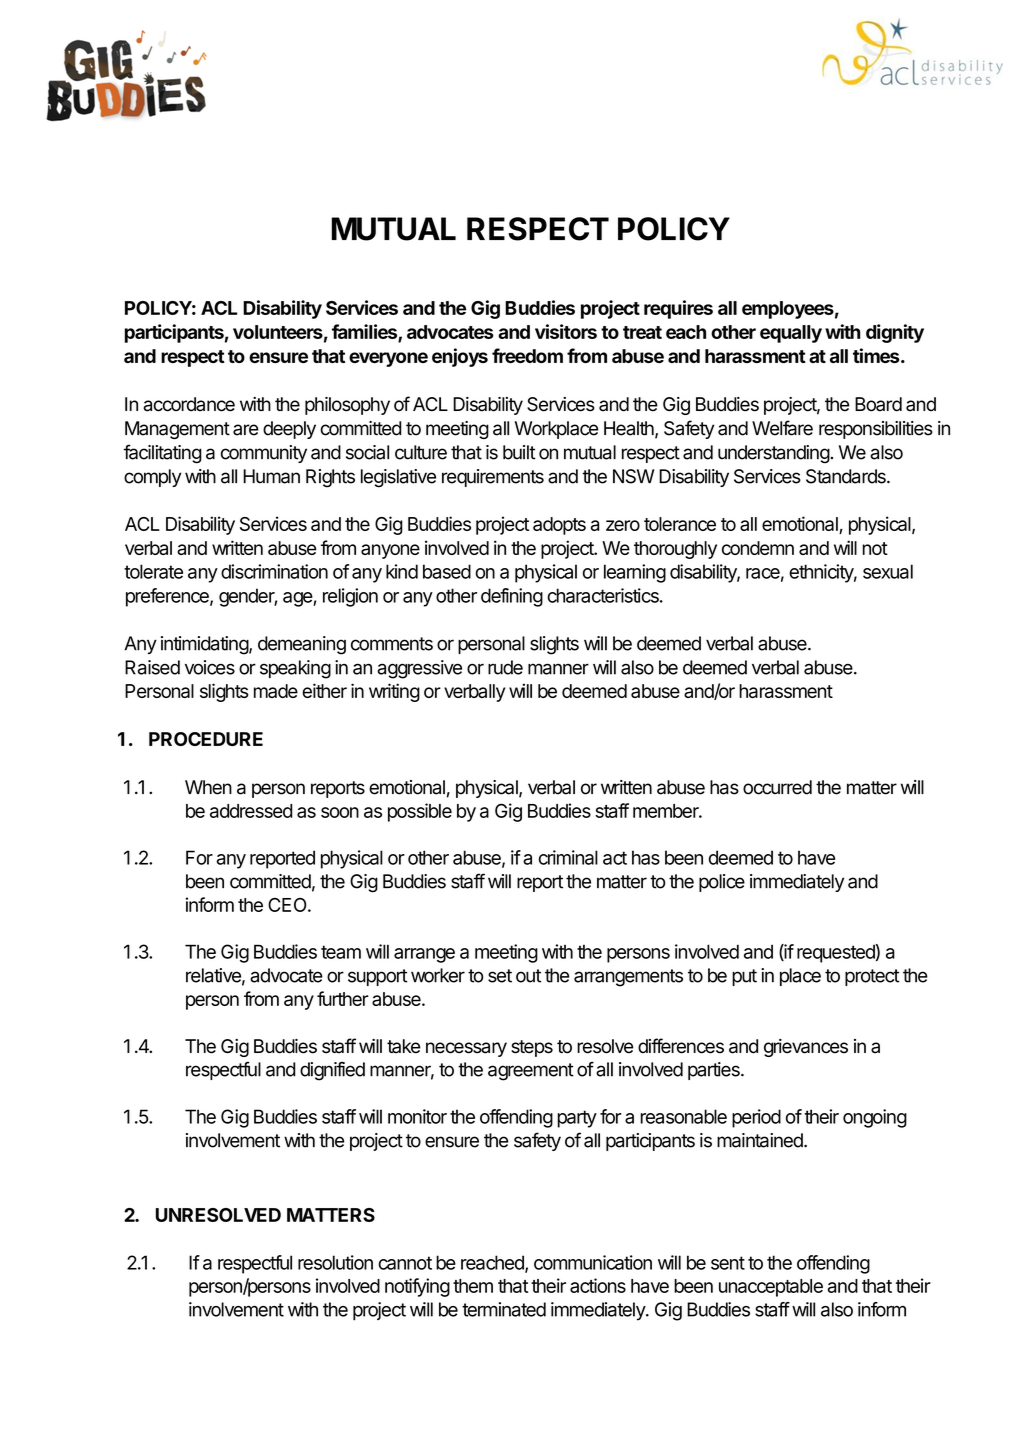  I want to click on put, so click(744, 977).
